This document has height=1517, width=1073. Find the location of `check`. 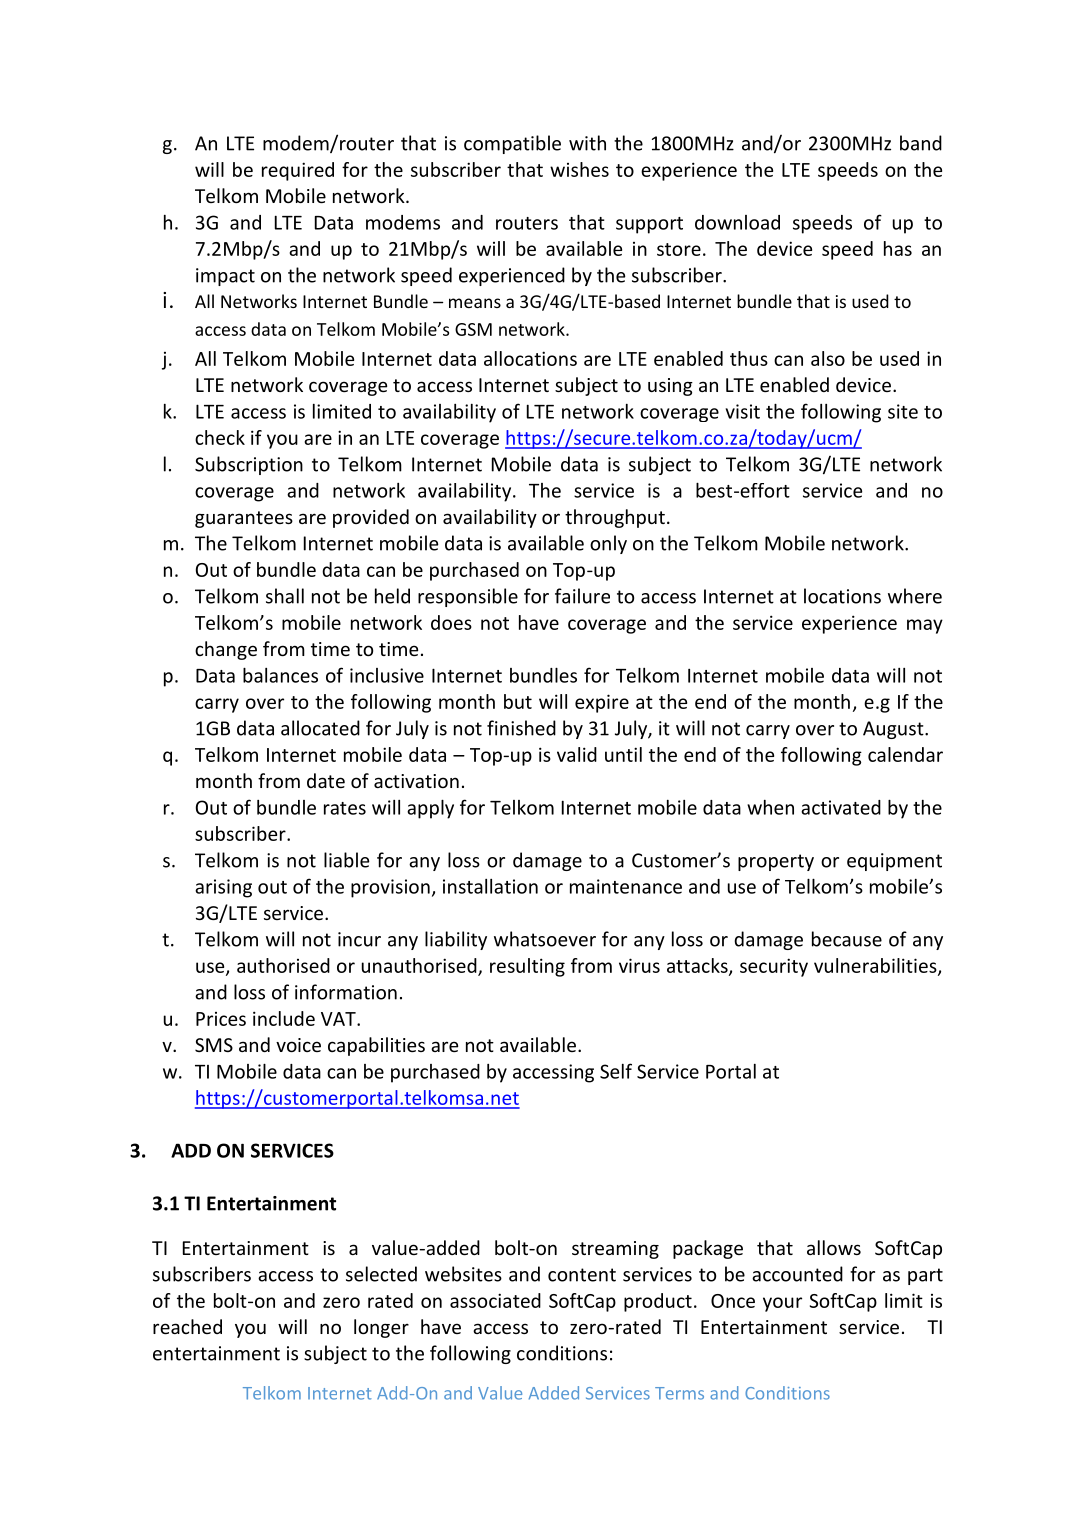

check is located at coordinates (220, 437).
